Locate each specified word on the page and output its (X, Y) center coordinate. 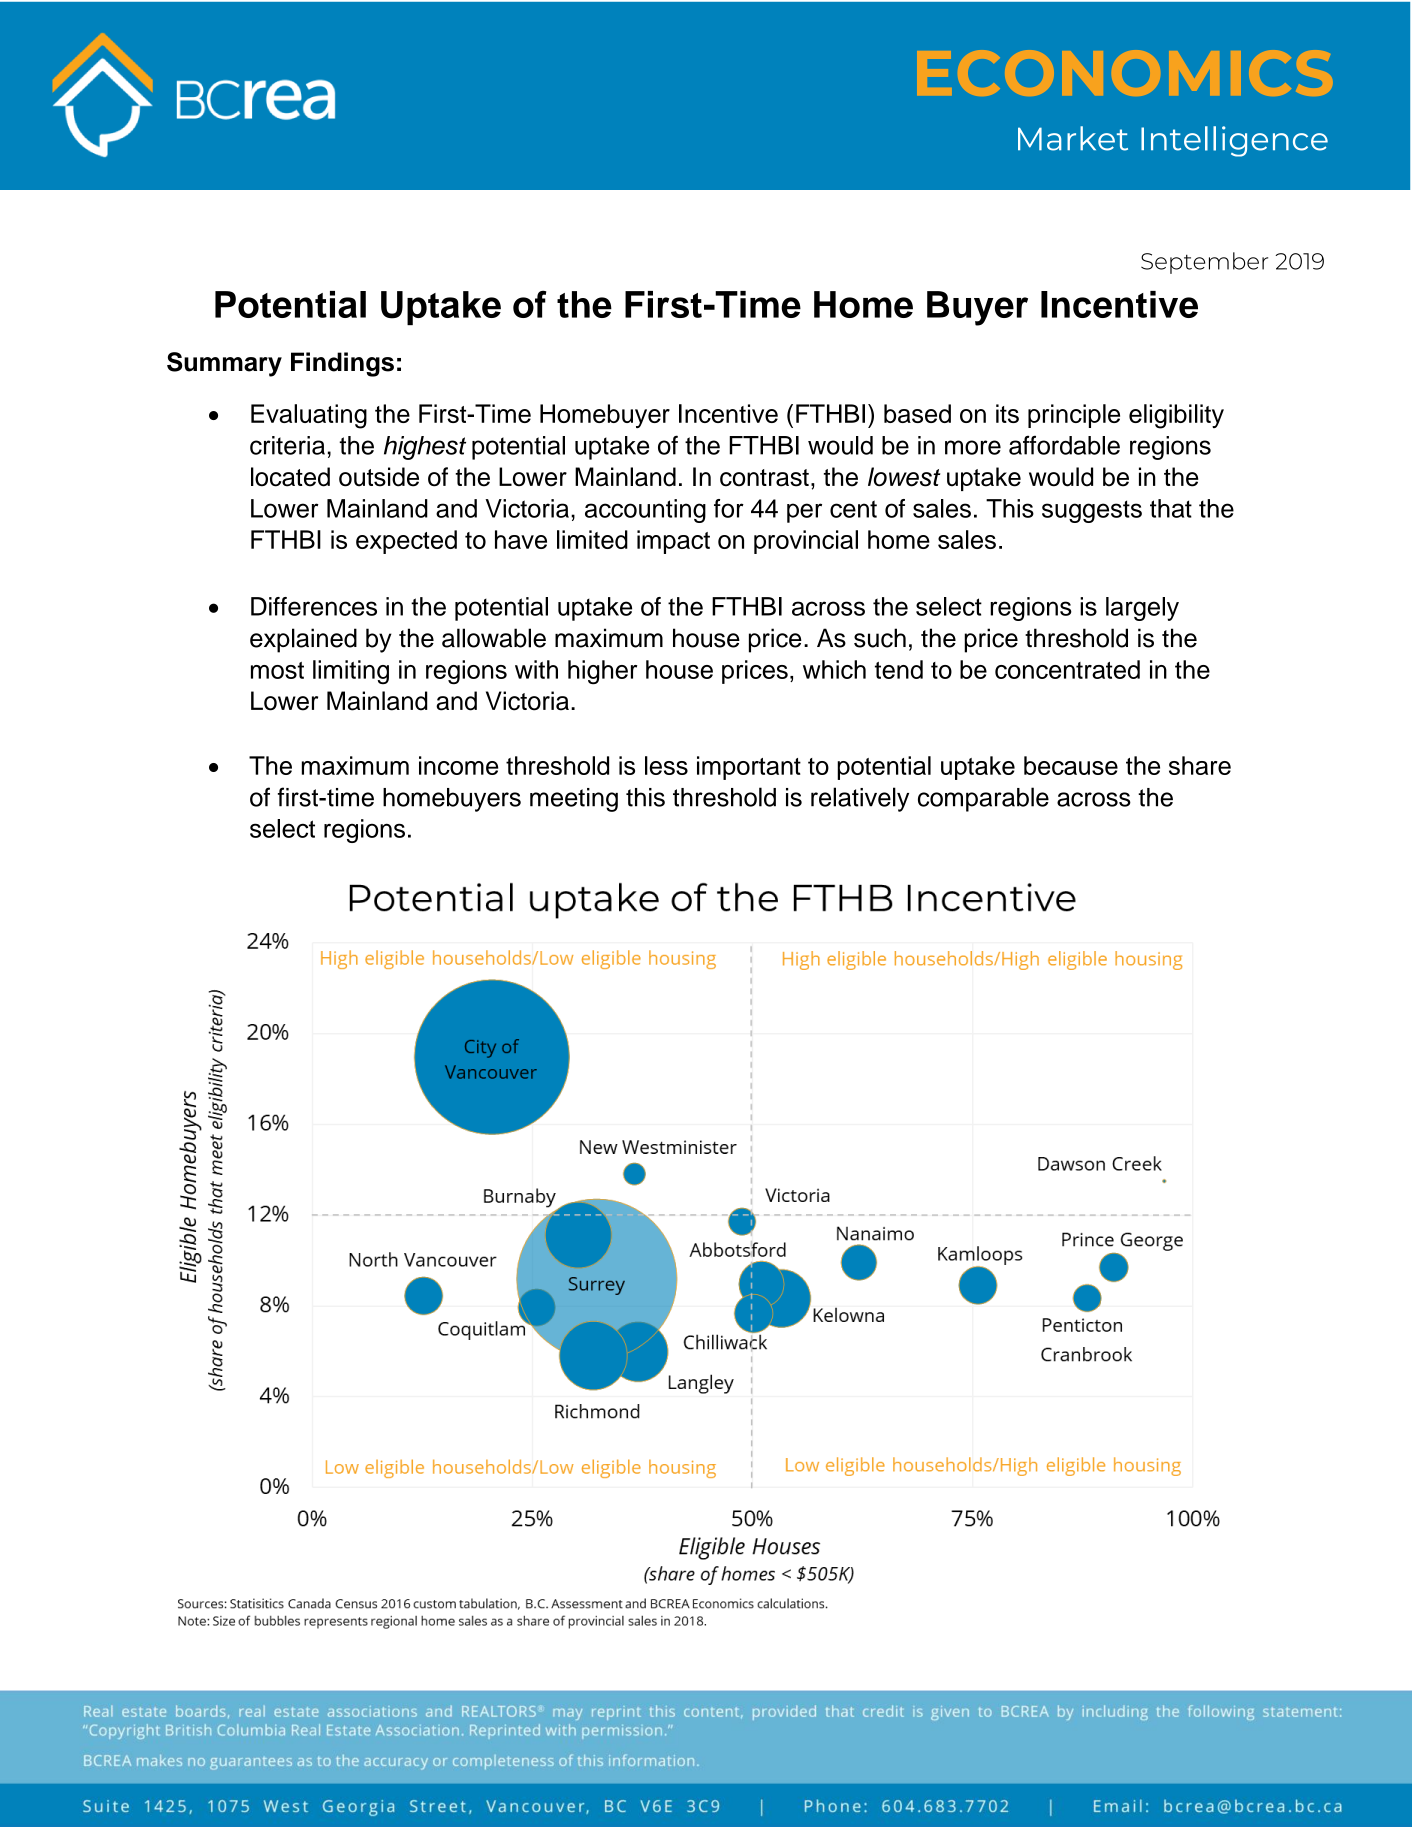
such (880, 638)
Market (1073, 138)
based (917, 413)
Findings (342, 364)
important (749, 768)
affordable (1064, 445)
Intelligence (1234, 141)
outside (379, 477)
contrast (764, 478)
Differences (314, 606)
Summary (224, 364)
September (1204, 263)
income (458, 765)
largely (1142, 609)
